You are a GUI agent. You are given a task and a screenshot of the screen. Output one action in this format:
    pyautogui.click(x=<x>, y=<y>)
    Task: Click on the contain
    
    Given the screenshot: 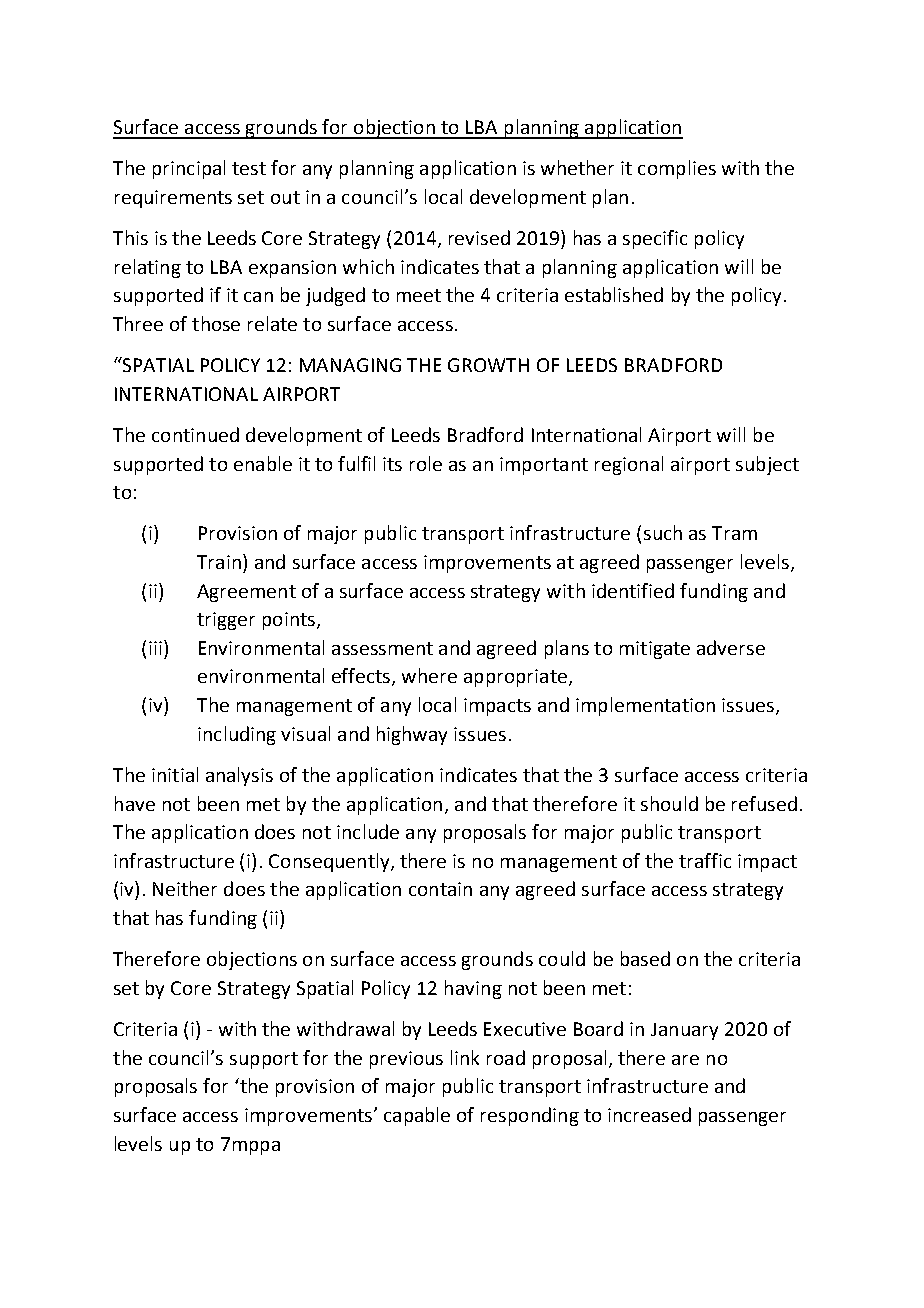 What is the action you would take?
    pyautogui.click(x=440, y=889)
